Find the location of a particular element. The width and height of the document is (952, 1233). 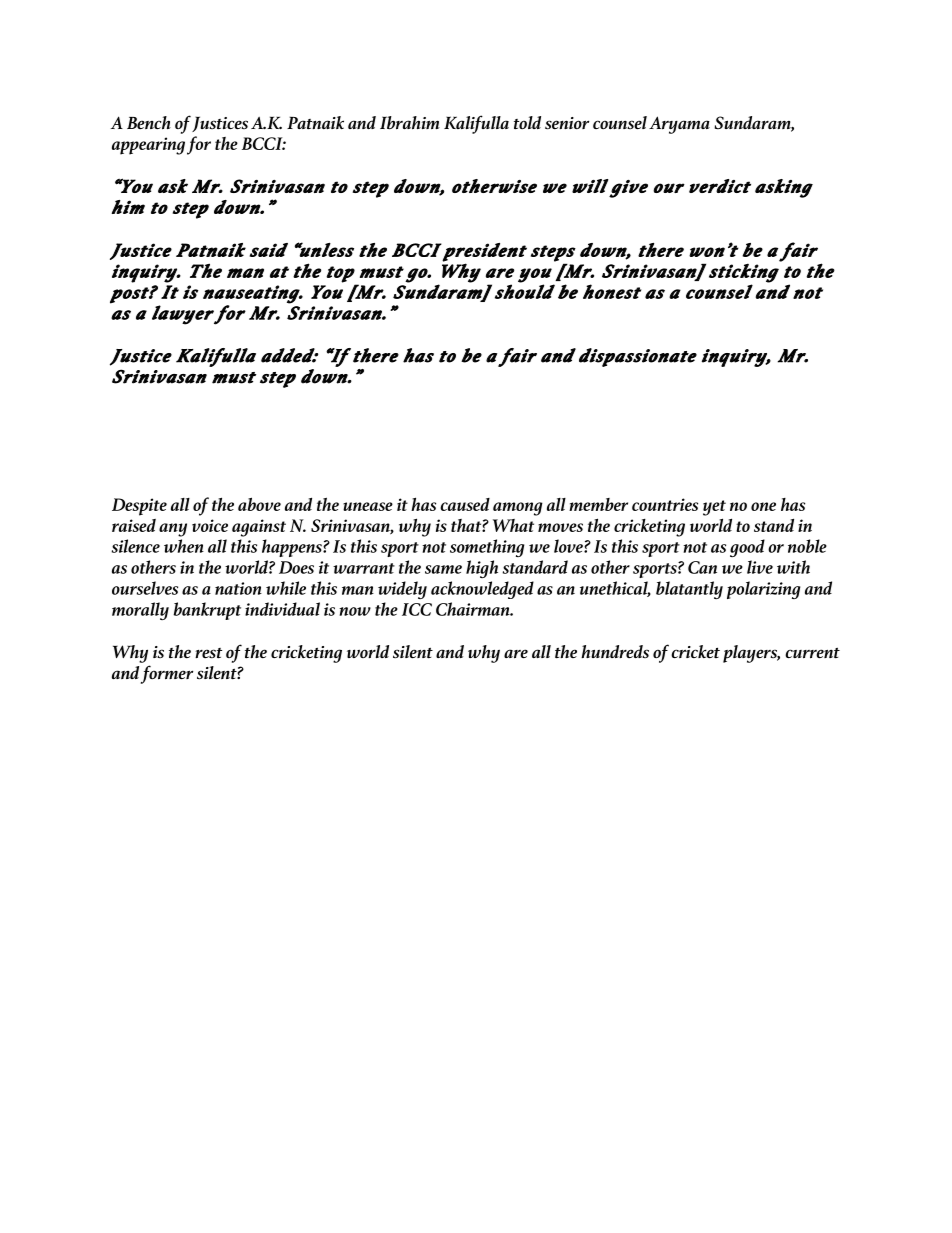

caused is located at coordinates (465, 504).
